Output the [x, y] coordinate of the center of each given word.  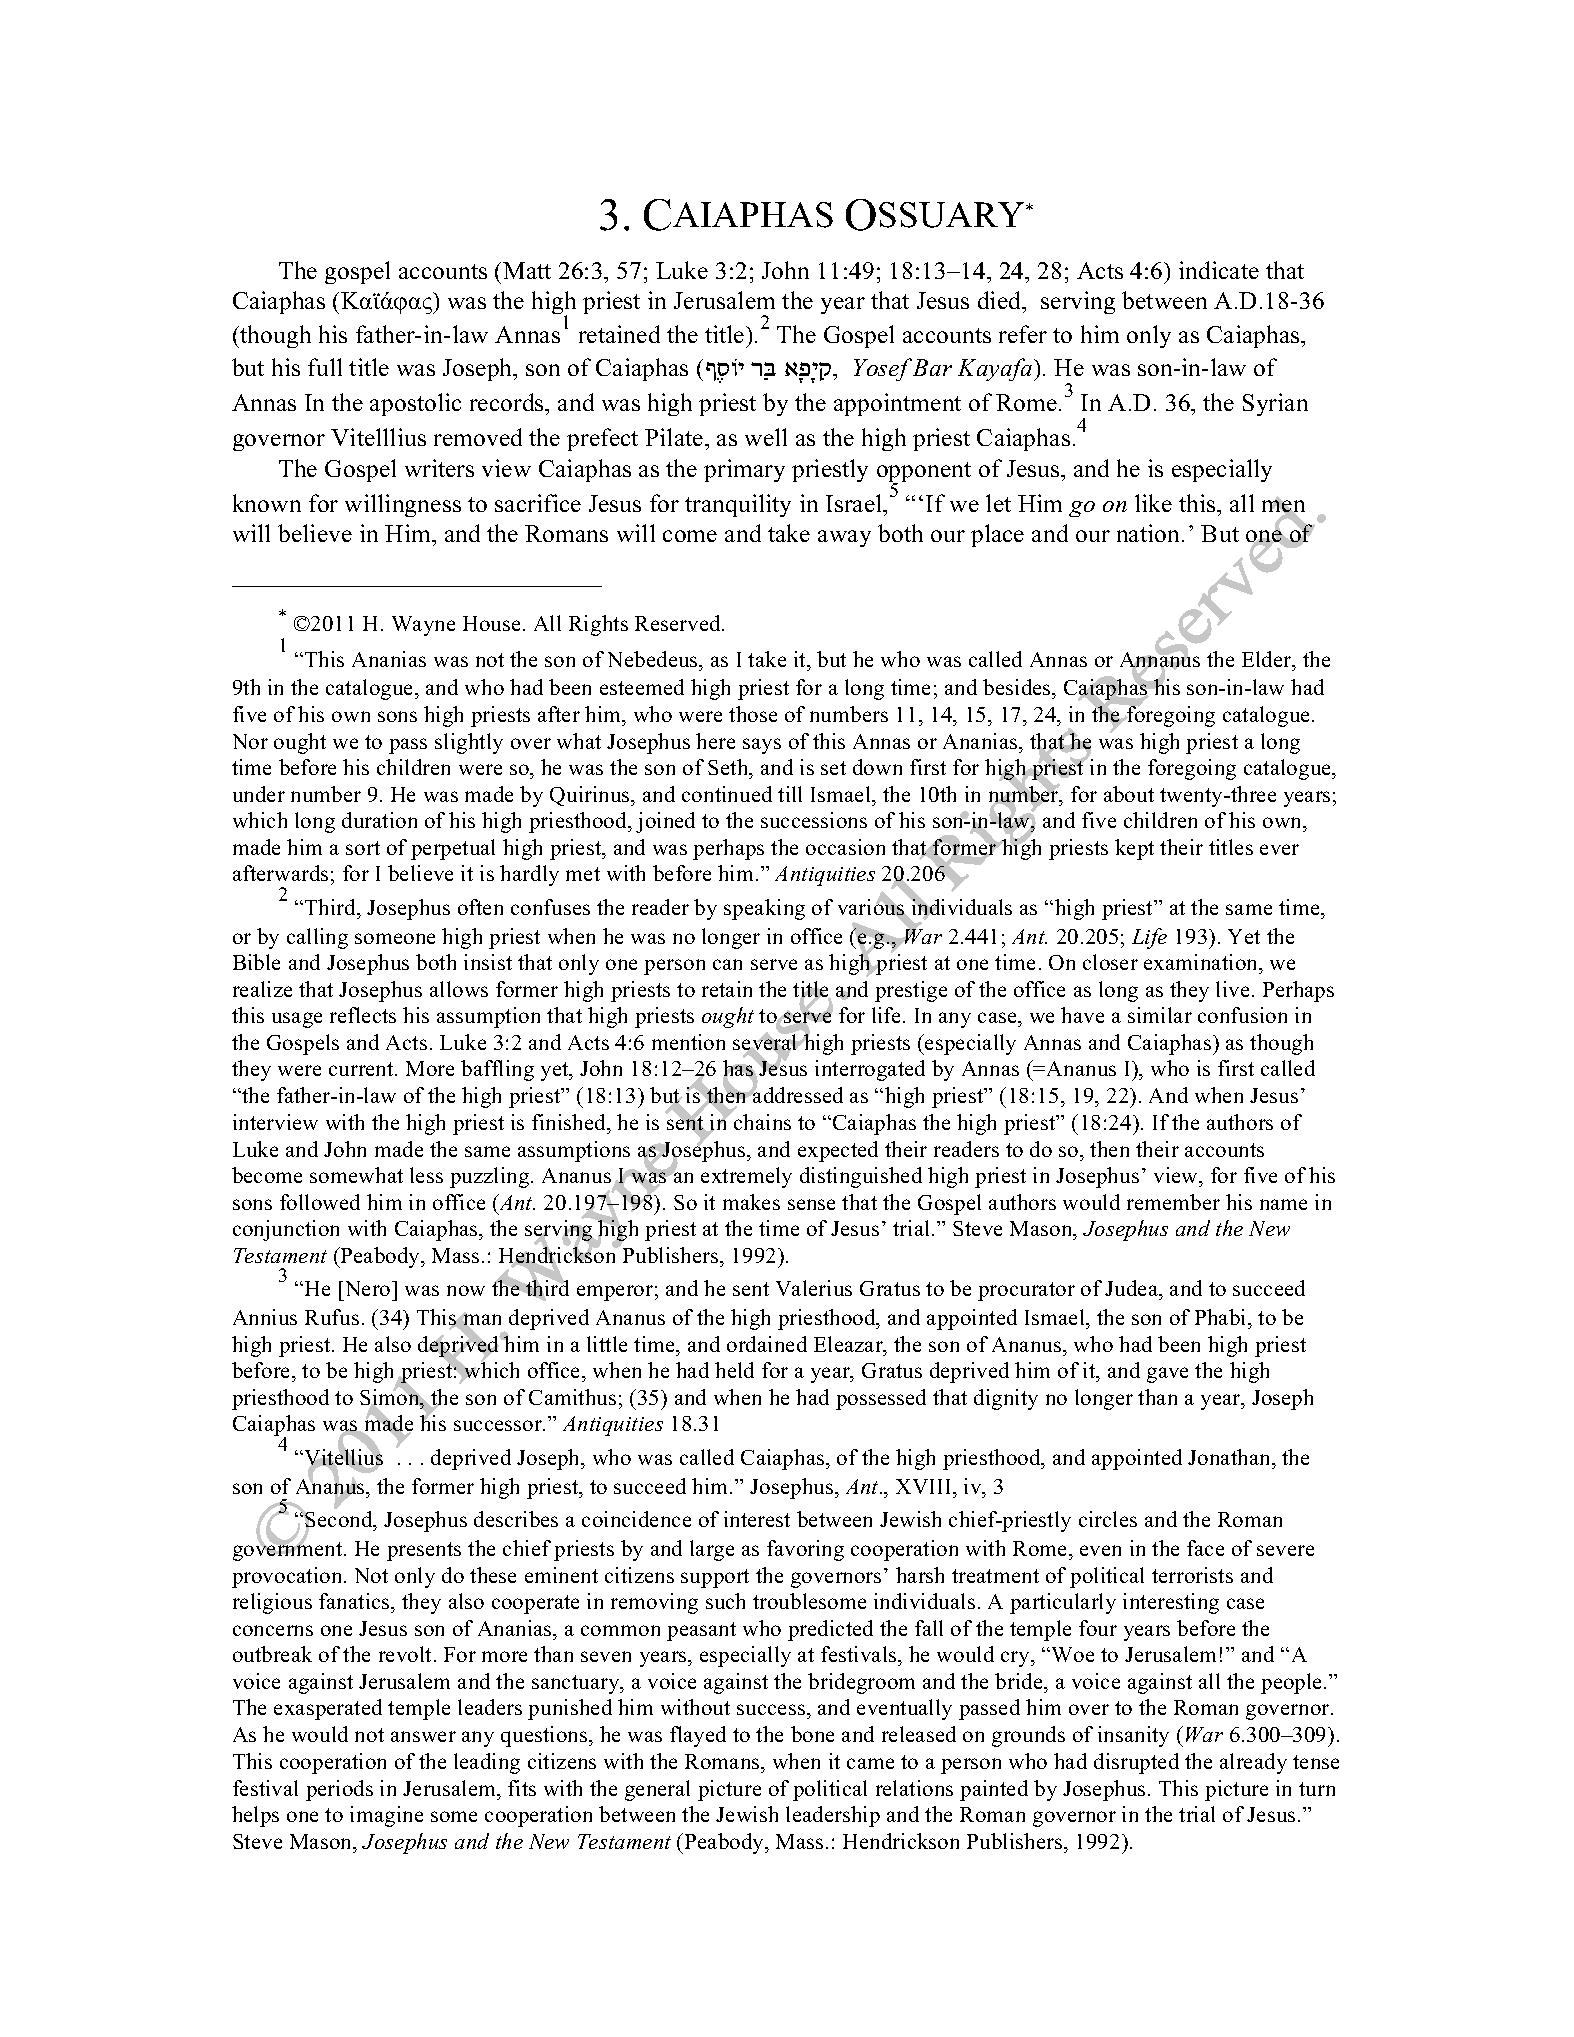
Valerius [814, 1288]
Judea [1133, 1290]
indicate [1219, 270]
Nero [367, 1288]
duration [379, 820]
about [1129, 794]
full [325, 367]
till [790, 794]
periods [339, 1790]
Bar [931, 367]
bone [812, 1734]
